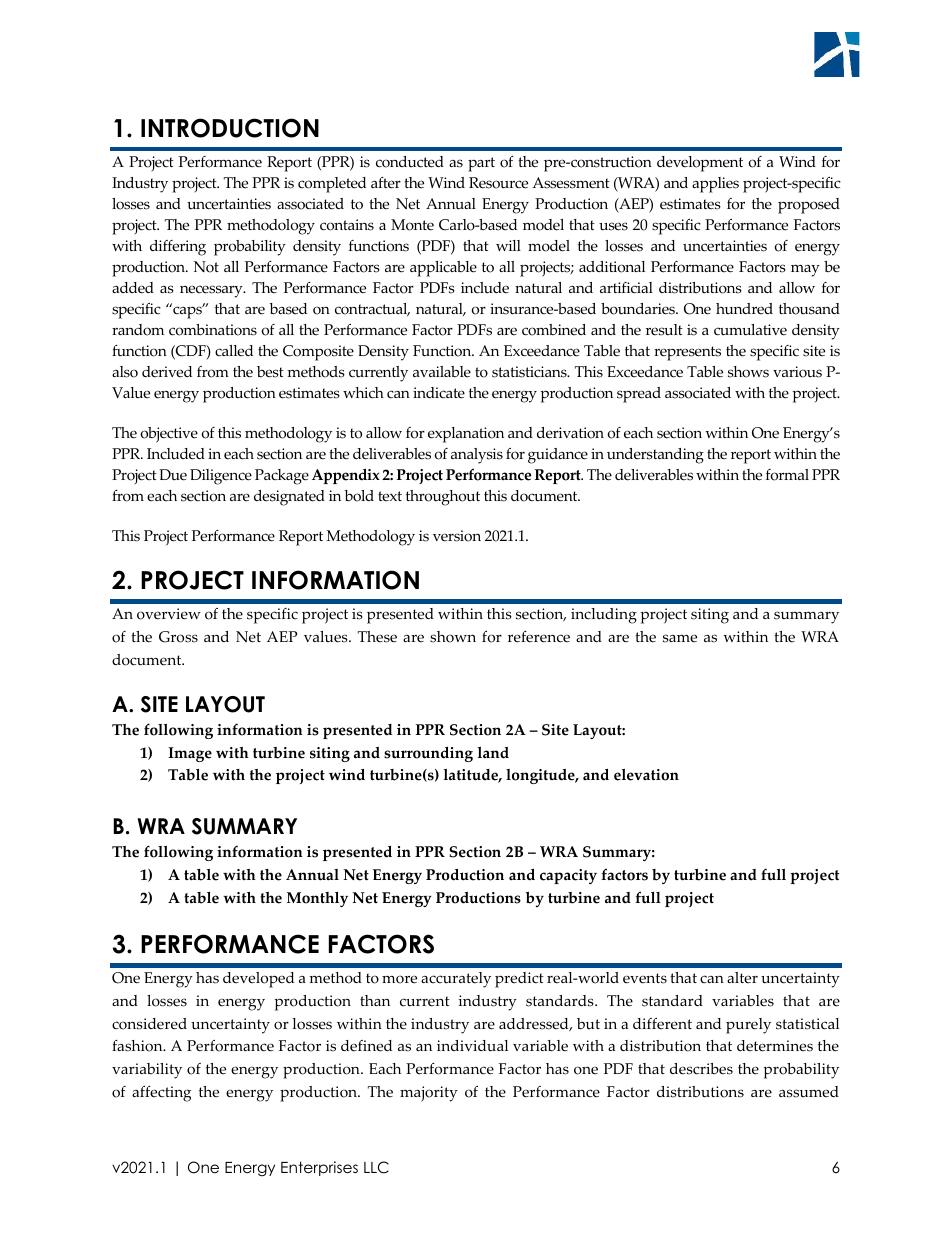  Describe the element at coordinates (481, 164) in the image. I see `part` at that location.
